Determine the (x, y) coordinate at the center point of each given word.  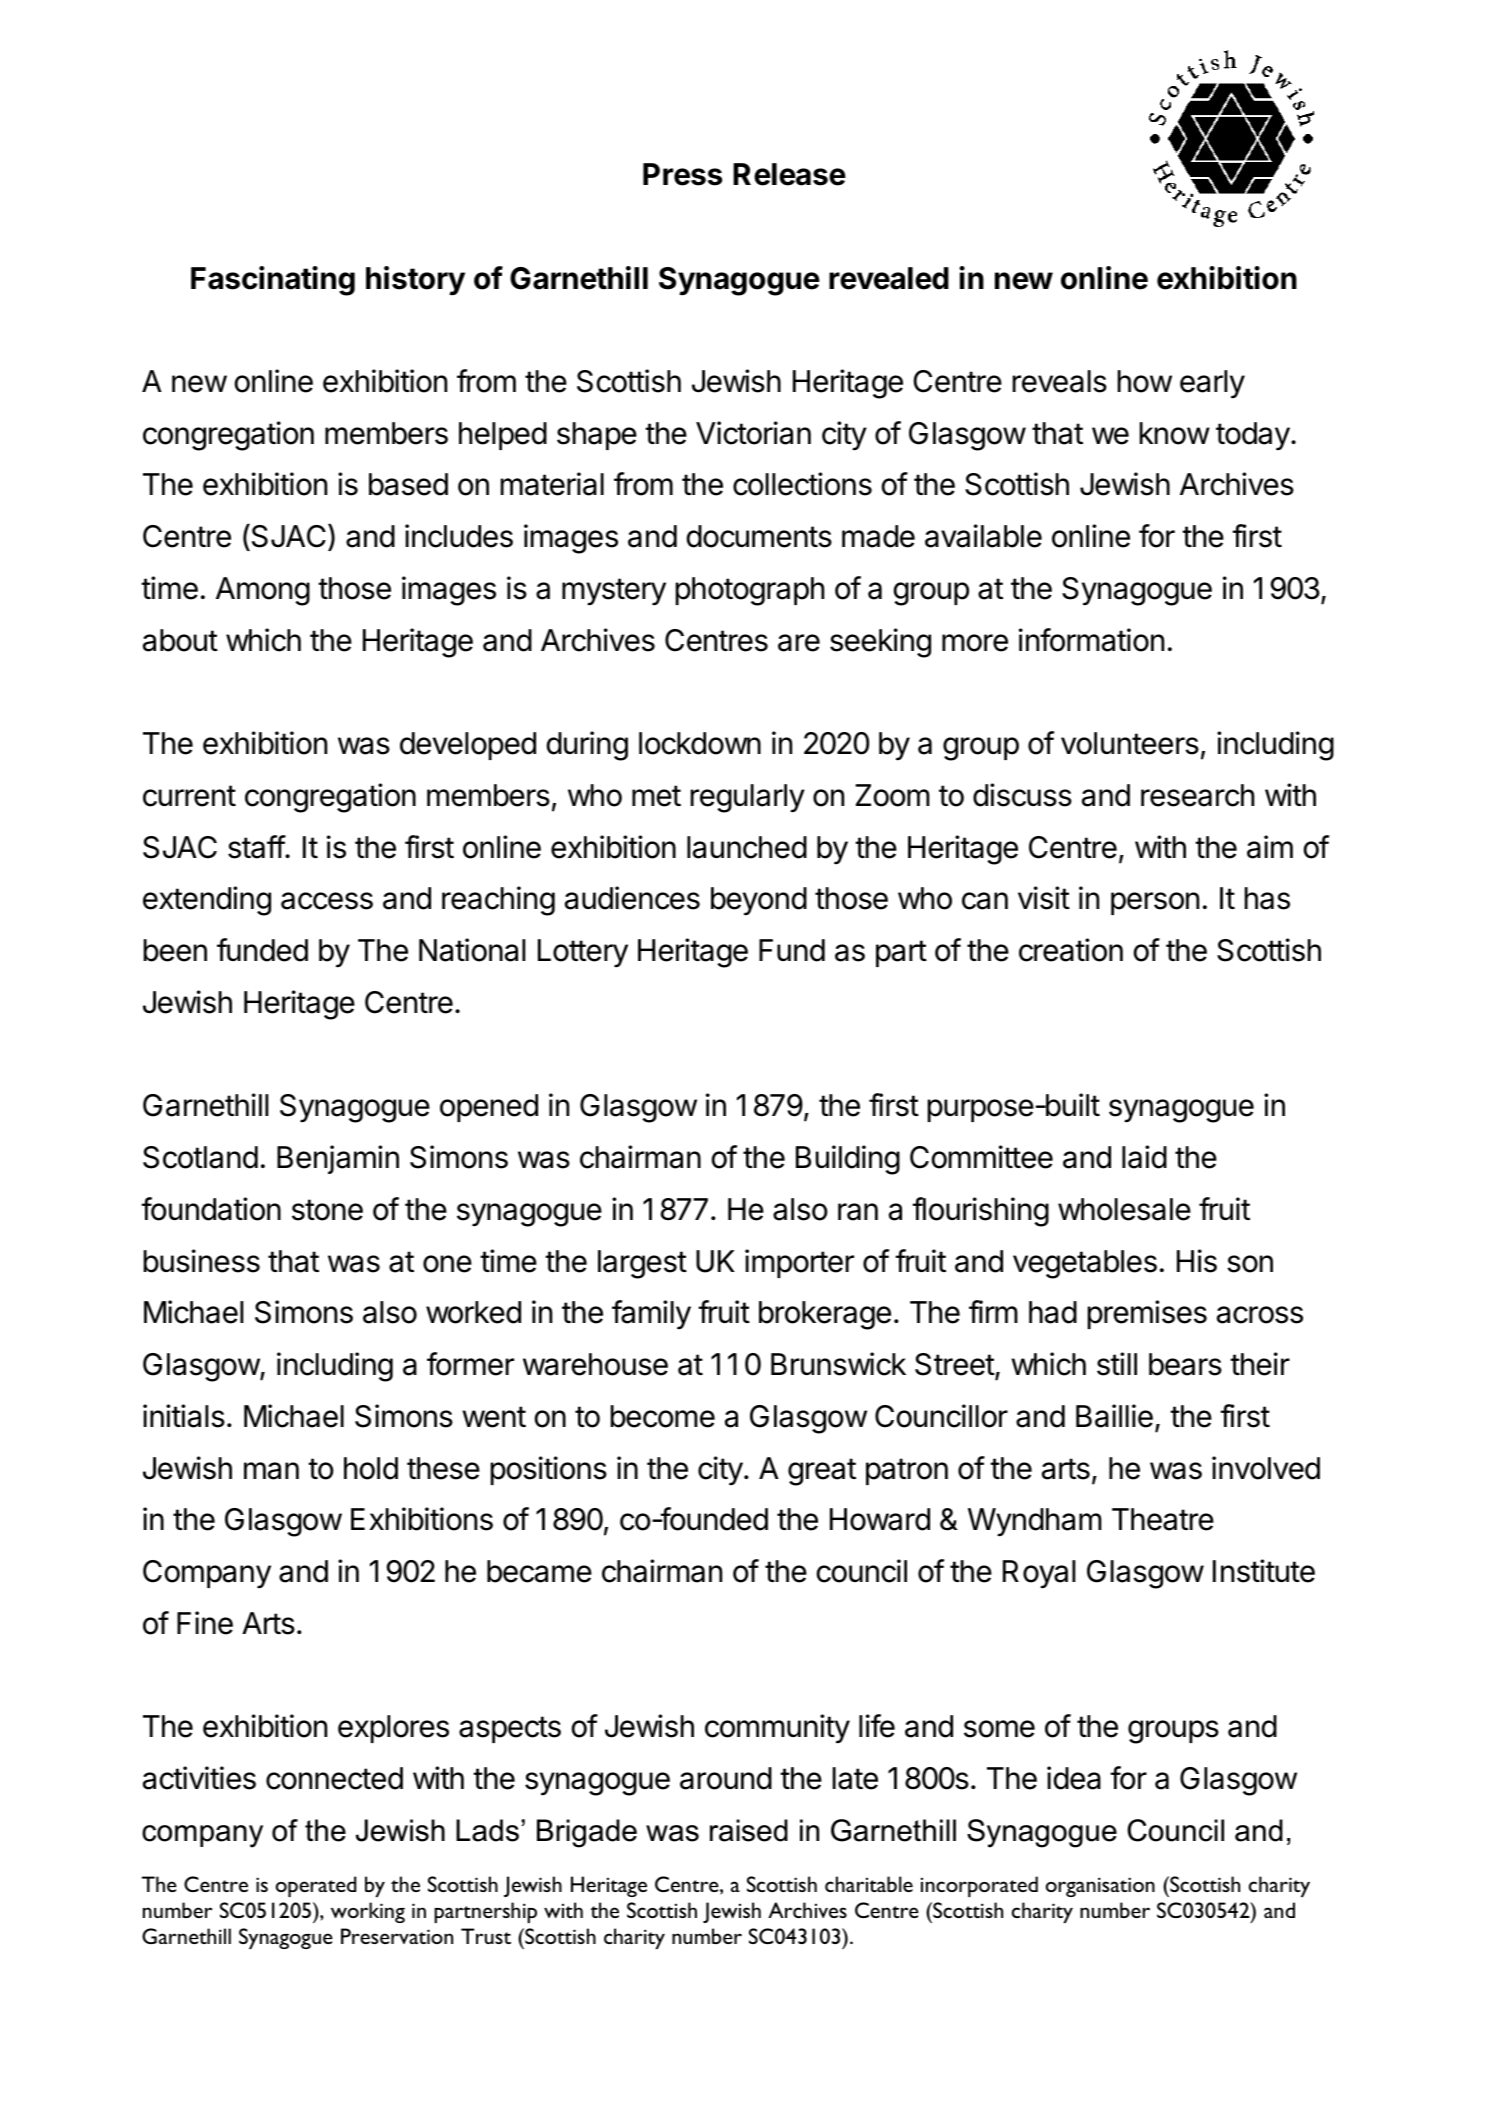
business (202, 1261)
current (189, 796)
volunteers (1130, 743)
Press (682, 174)
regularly (748, 798)
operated (316, 1886)
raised (749, 1830)
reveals (1060, 381)
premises (1147, 1314)
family (651, 1315)
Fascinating (273, 281)
